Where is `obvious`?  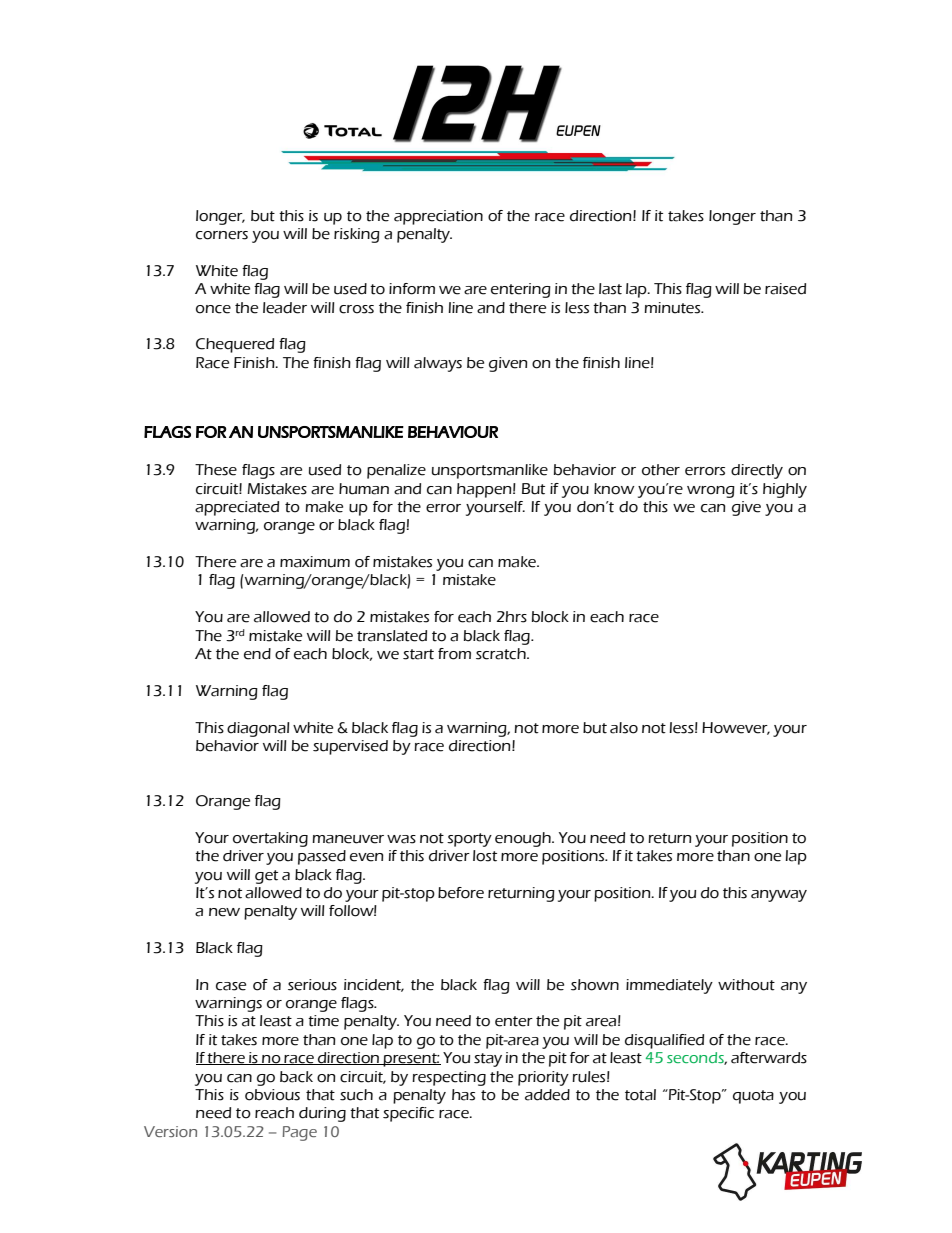
obvious is located at coordinates (272, 1095).
